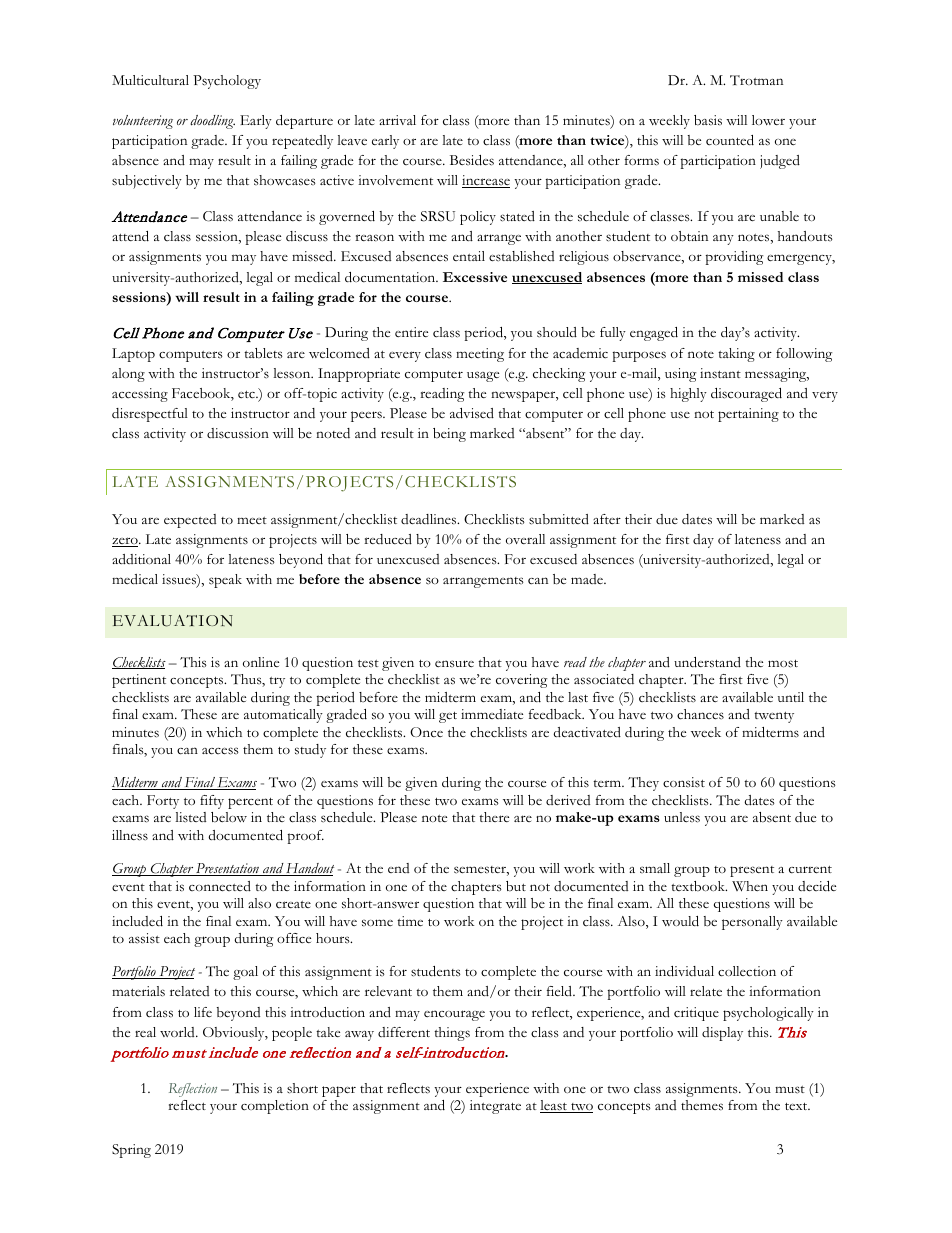 The image size is (952, 1233). I want to click on basis, so click(708, 120).
